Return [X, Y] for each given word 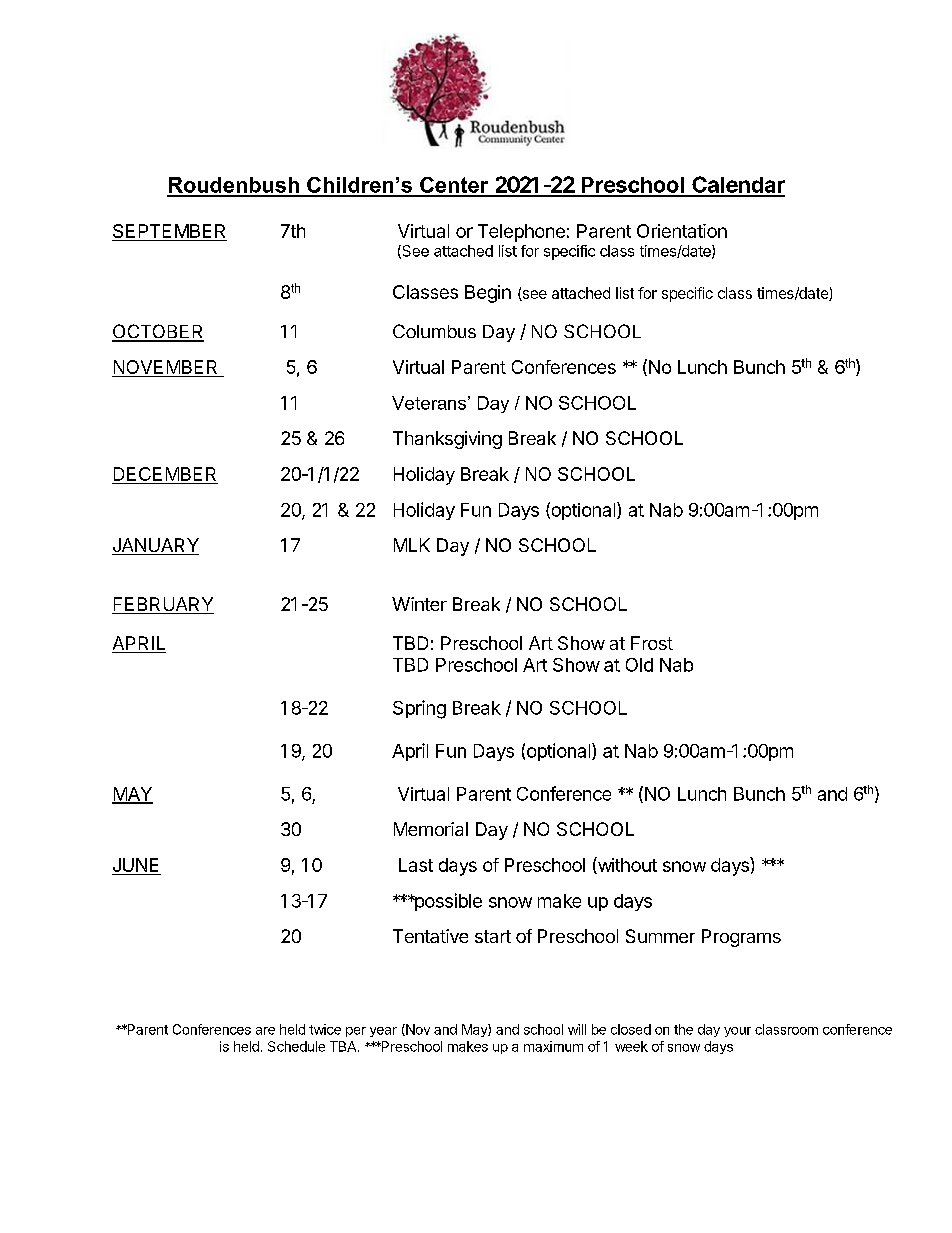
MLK [412, 545]
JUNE [136, 866]
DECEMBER [165, 475]
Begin [488, 294]
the [683, 1029]
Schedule [296, 1046]
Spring [419, 709]
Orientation [682, 231]
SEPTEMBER [169, 232]
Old [639, 665]
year [383, 1032]
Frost [652, 643]
